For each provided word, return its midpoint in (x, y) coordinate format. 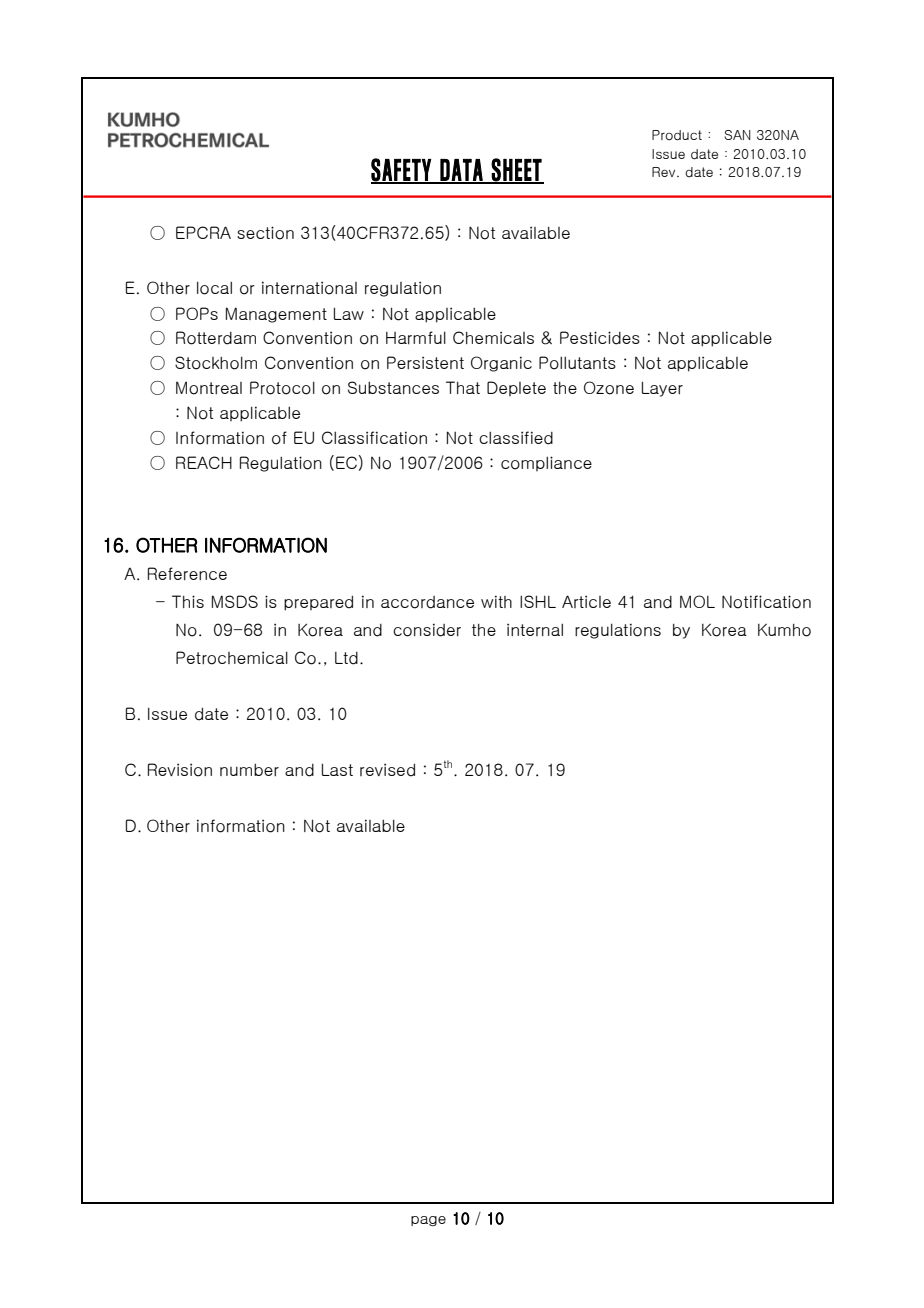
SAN (737, 135)
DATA (461, 171)
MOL (697, 601)
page (428, 1221)
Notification (766, 602)
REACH (204, 462)
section (265, 233)
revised (387, 770)
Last (337, 769)
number (249, 770)
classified (516, 438)
